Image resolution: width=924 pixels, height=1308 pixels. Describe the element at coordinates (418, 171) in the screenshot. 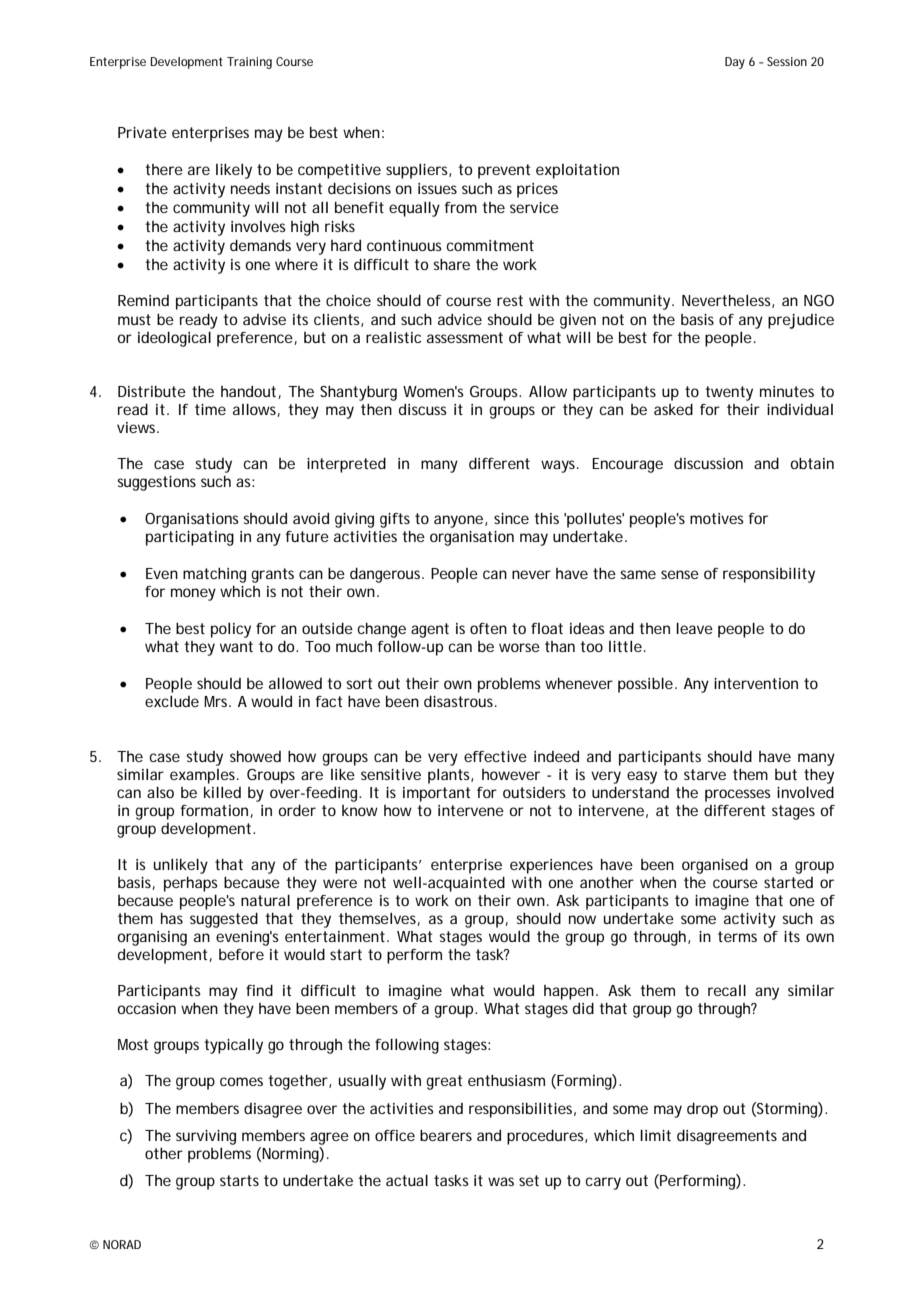

I see `suppliers` at that location.
